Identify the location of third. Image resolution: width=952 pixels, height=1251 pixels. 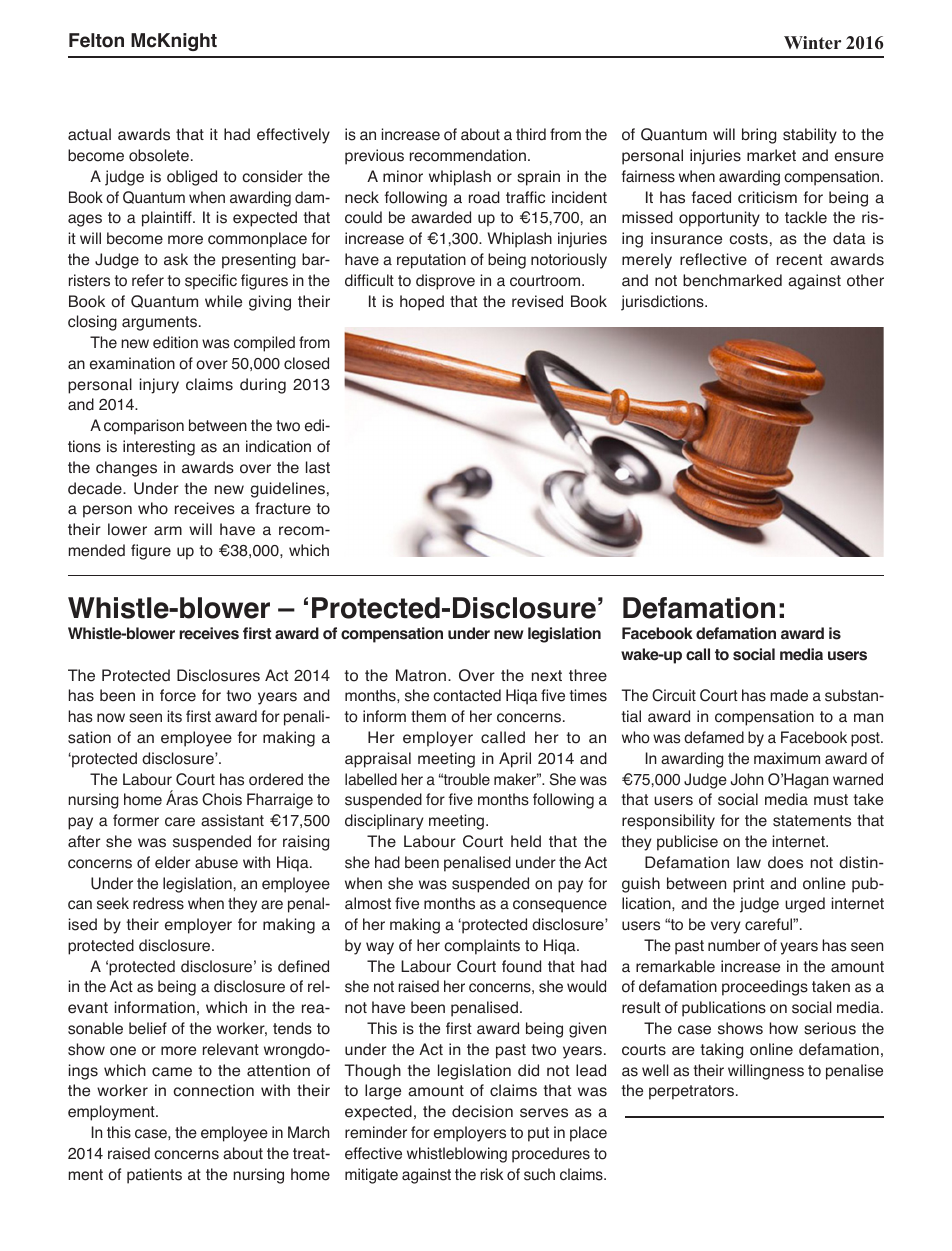
(531, 134).
